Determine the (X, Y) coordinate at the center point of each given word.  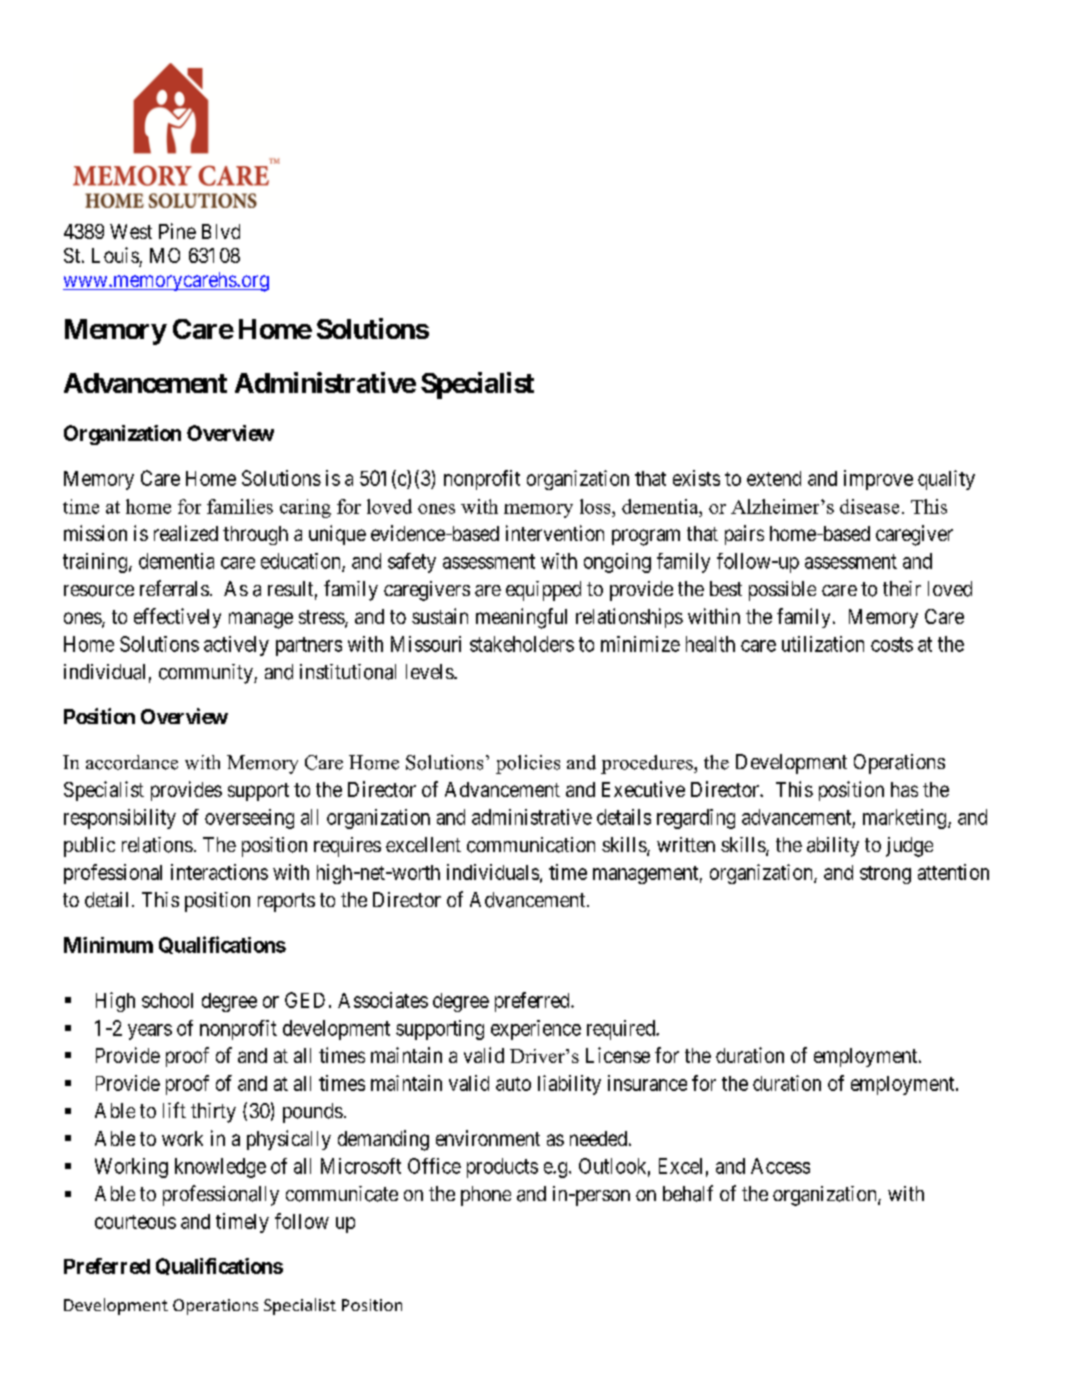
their (902, 588)
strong (885, 875)
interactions (219, 872)
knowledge (220, 1168)
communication (531, 845)
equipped (543, 591)
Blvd (221, 231)
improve (878, 480)
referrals (174, 588)
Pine (177, 231)
